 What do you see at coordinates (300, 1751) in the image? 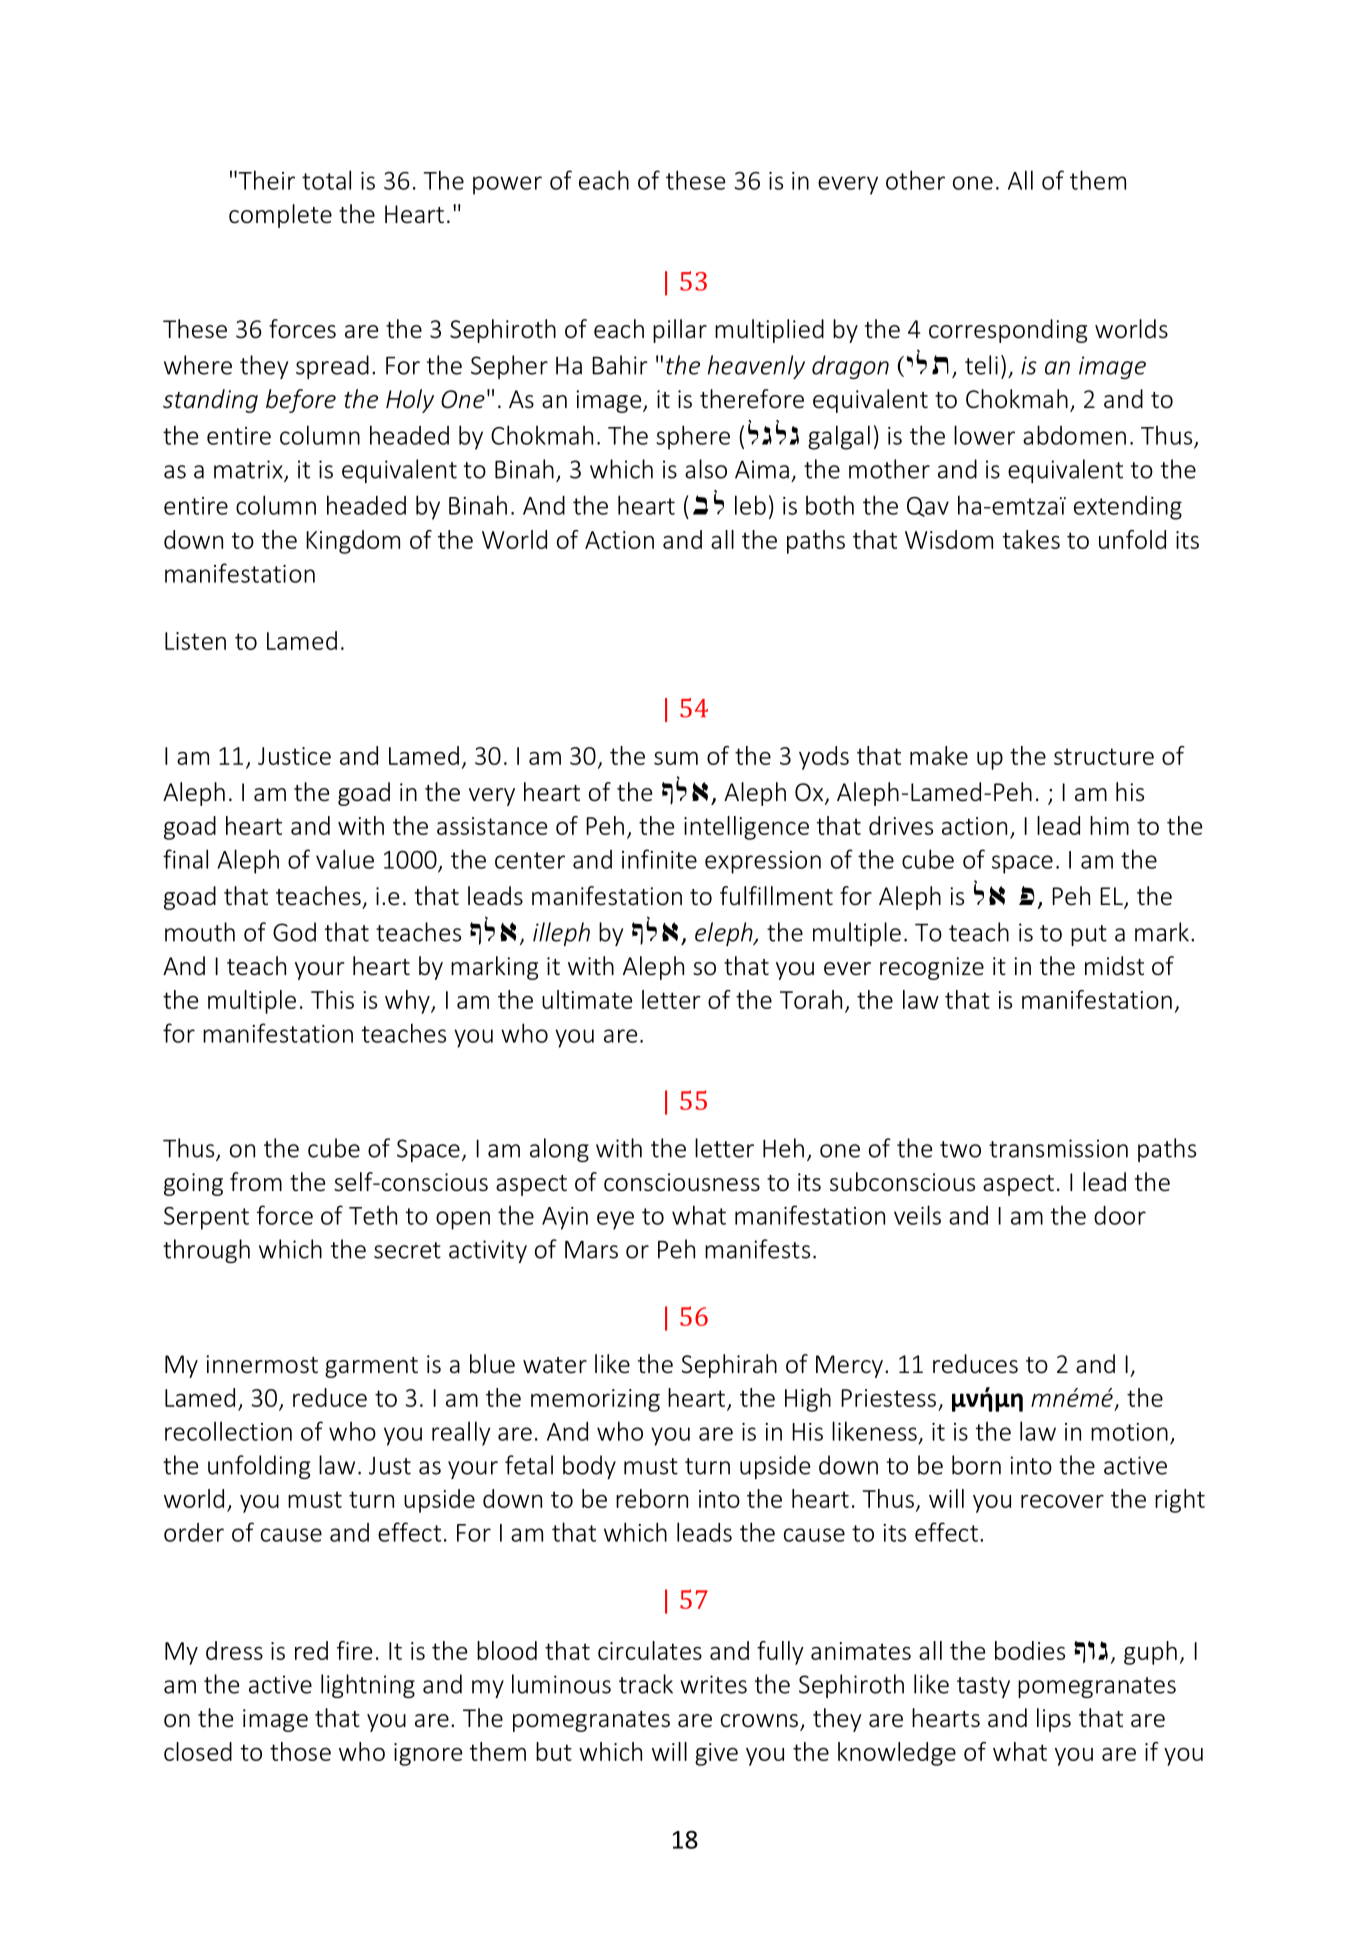
I see `those` at bounding box center [300, 1751].
